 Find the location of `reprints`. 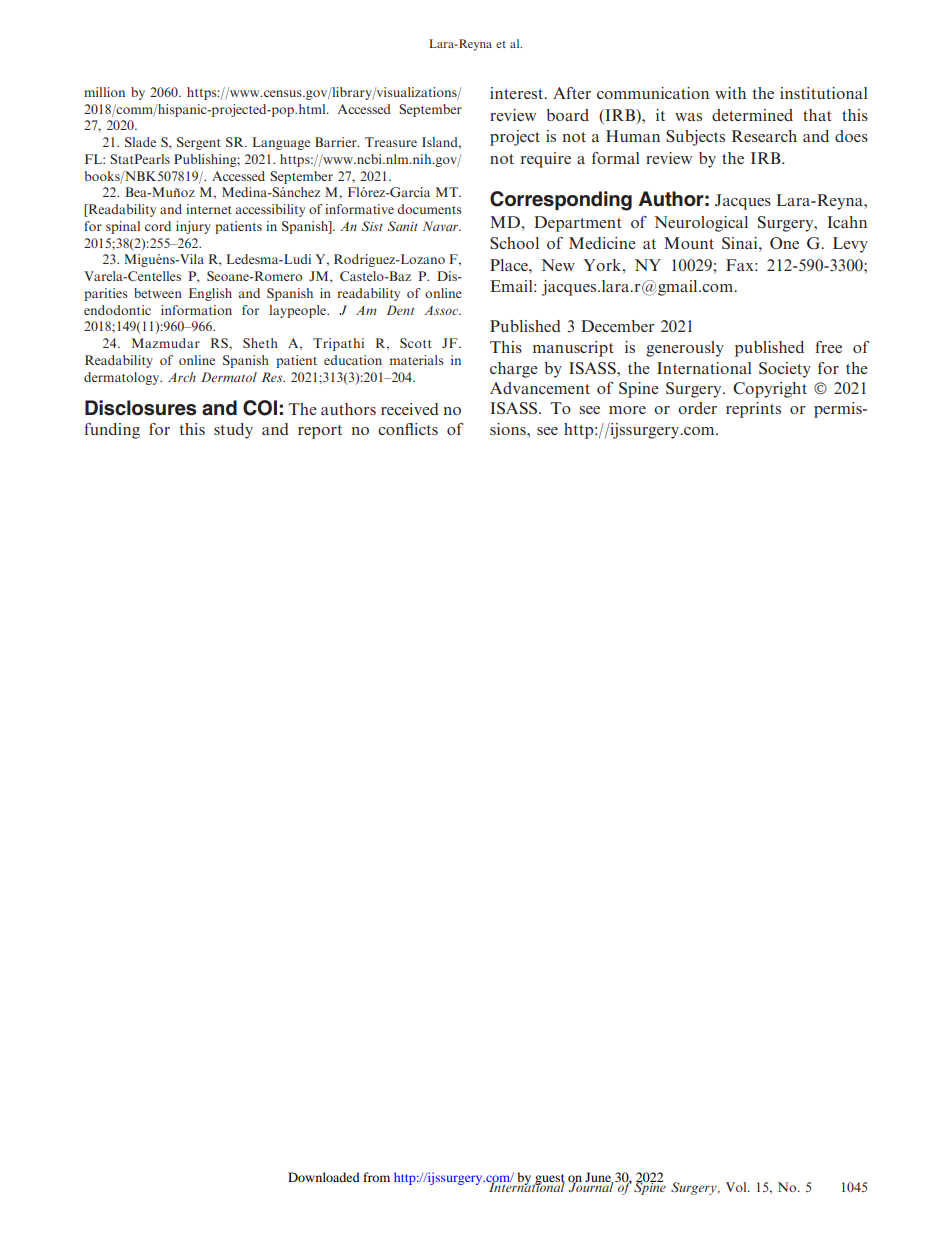

reprints is located at coordinates (753, 410).
